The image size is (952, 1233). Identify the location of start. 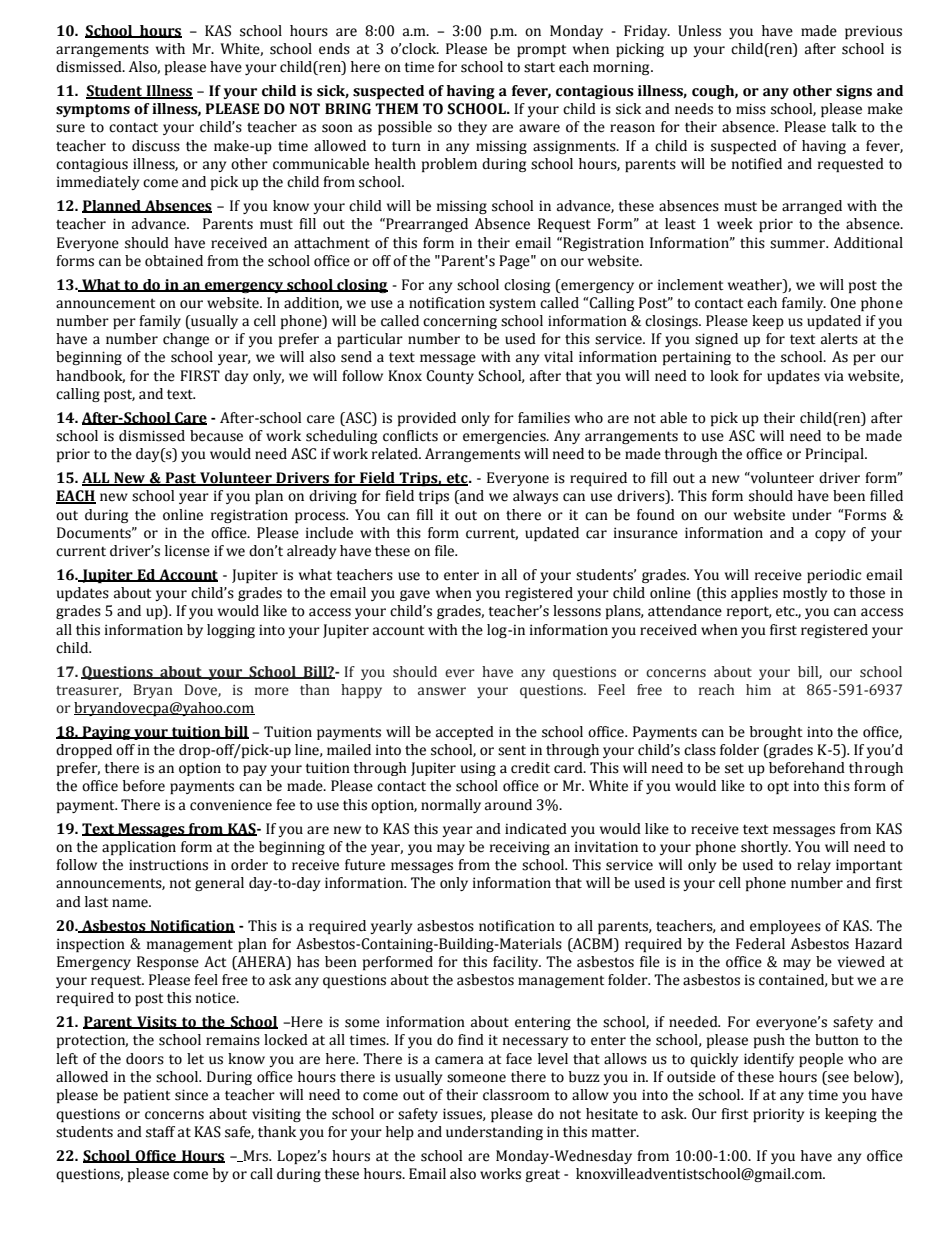
(539, 67).
